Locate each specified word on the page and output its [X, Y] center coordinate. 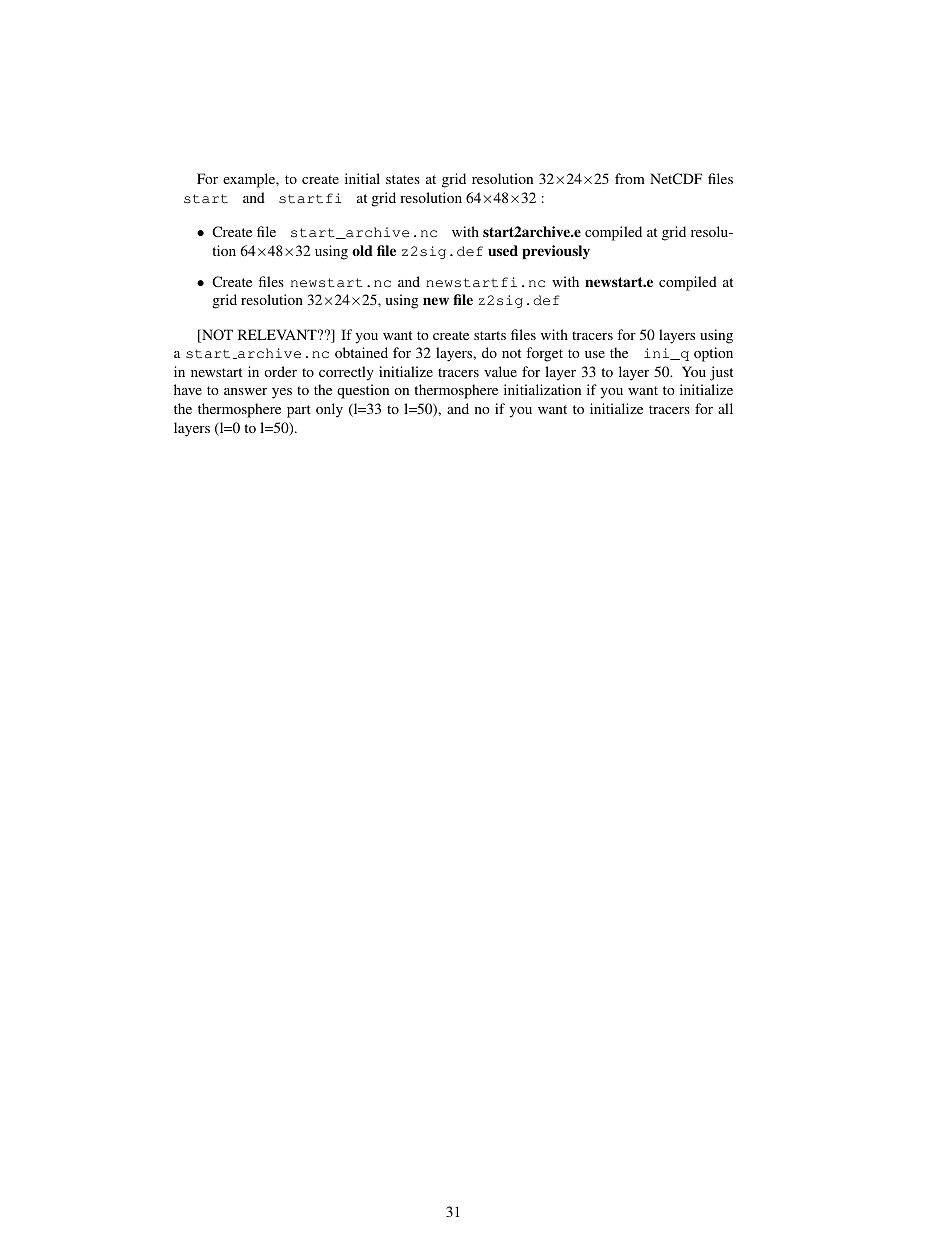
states [403, 179]
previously [556, 252]
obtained [361, 352]
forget [544, 354]
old [362, 250]
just [721, 373]
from [630, 178]
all [725, 408]
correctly [346, 373]
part [299, 411]
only [329, 410]
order [280, 371]
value [500, 371]
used [503, 250]
